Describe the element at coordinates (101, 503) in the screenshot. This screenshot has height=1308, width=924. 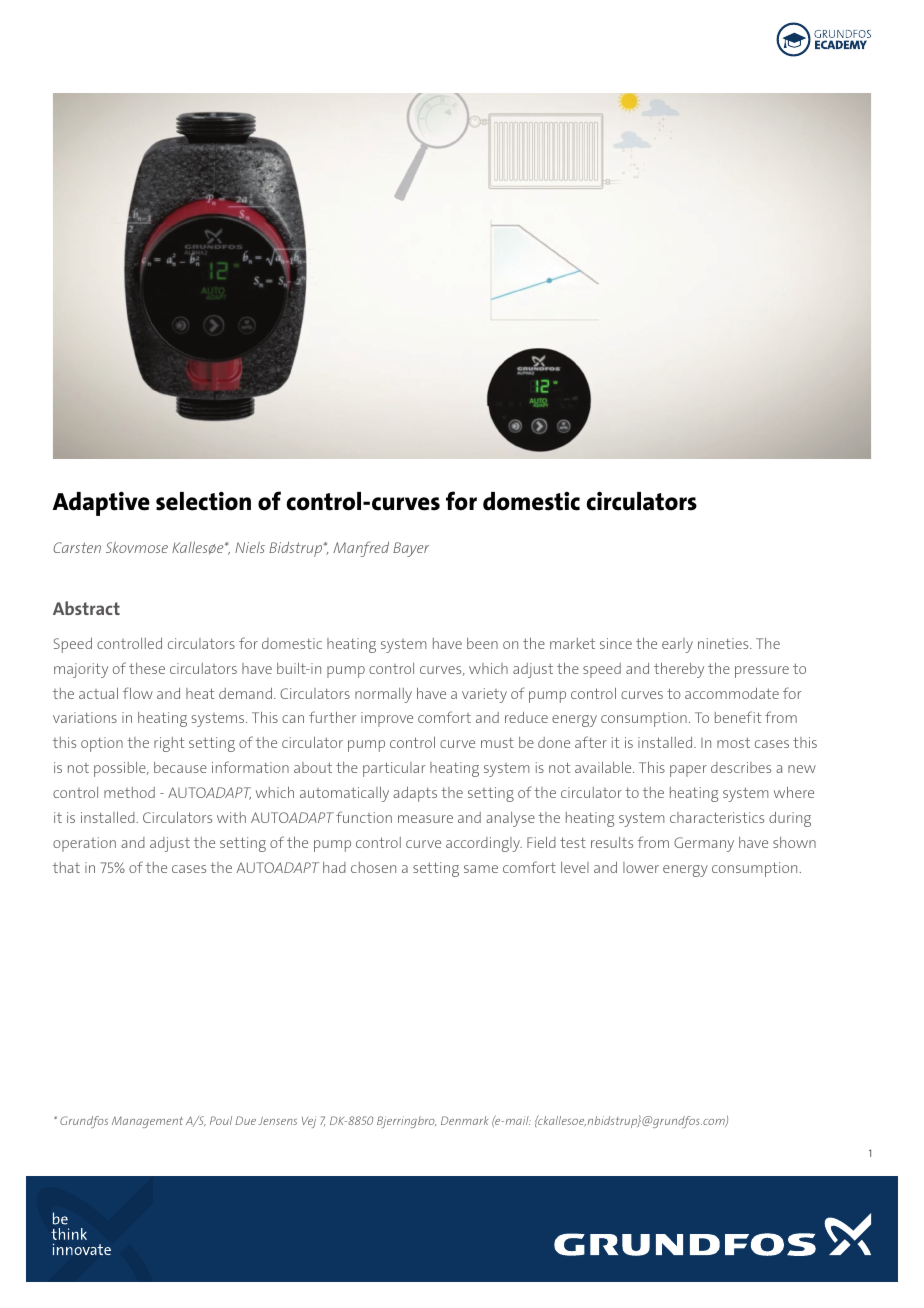
I see `Adaptive` at that location.
